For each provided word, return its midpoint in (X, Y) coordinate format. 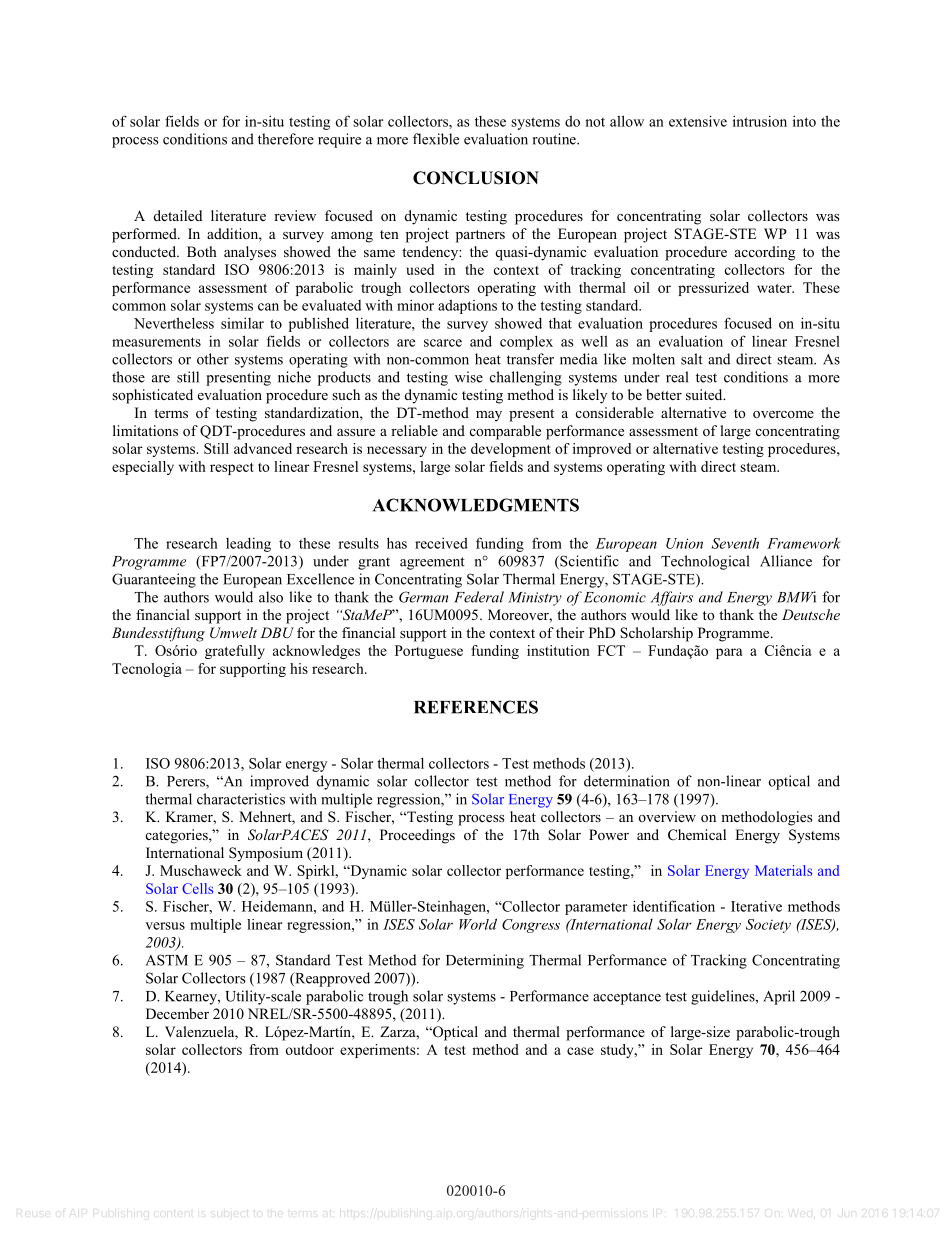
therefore (286, 139)
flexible (436, 139)
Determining (485, 961)
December (177, 1013)
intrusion (760, 121)
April (779, 997)
